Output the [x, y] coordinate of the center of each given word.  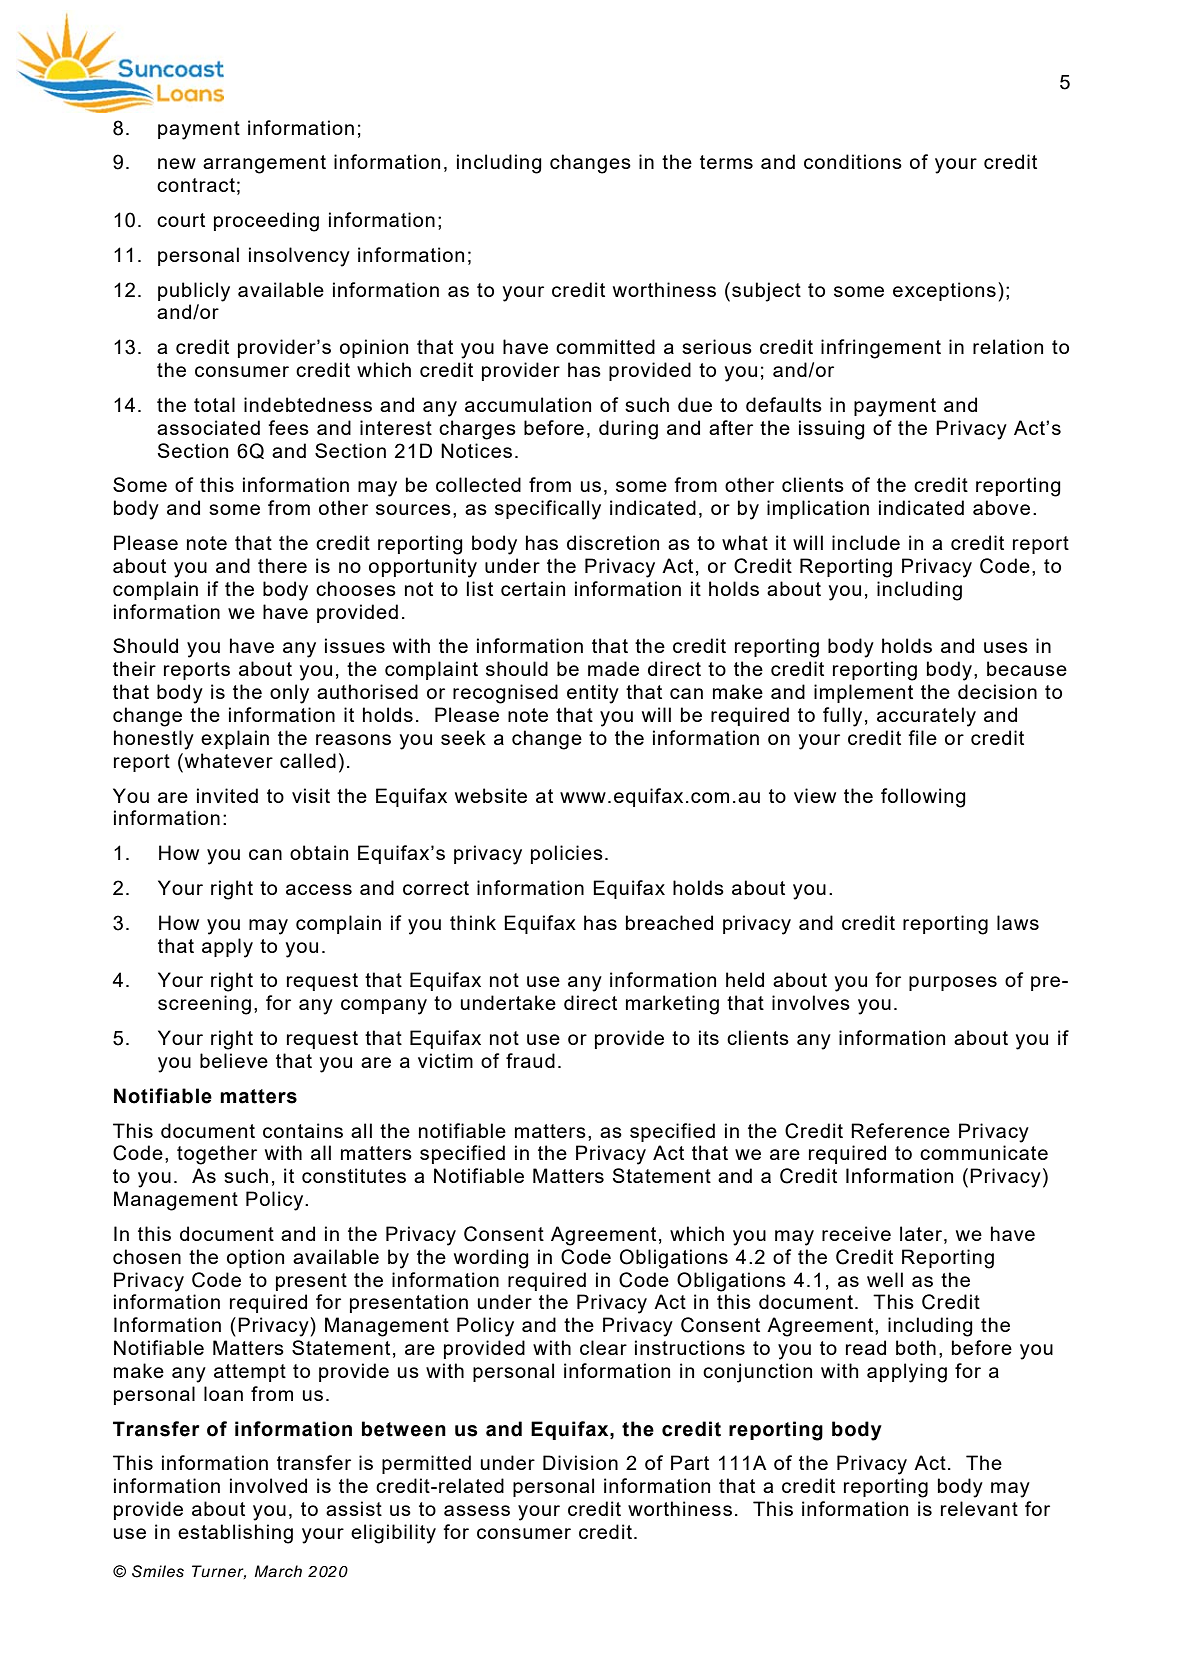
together [217, 1155]
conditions [853, 161]
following [923, 798]
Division [580, 1462]
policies [567, 854]
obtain [319, 852]
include [866, 542]
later [921, 1233]
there [282, 565]
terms [726, 162]
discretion [613, 542]
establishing [235, 1534]
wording [491, 1259]
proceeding [266, 222]
